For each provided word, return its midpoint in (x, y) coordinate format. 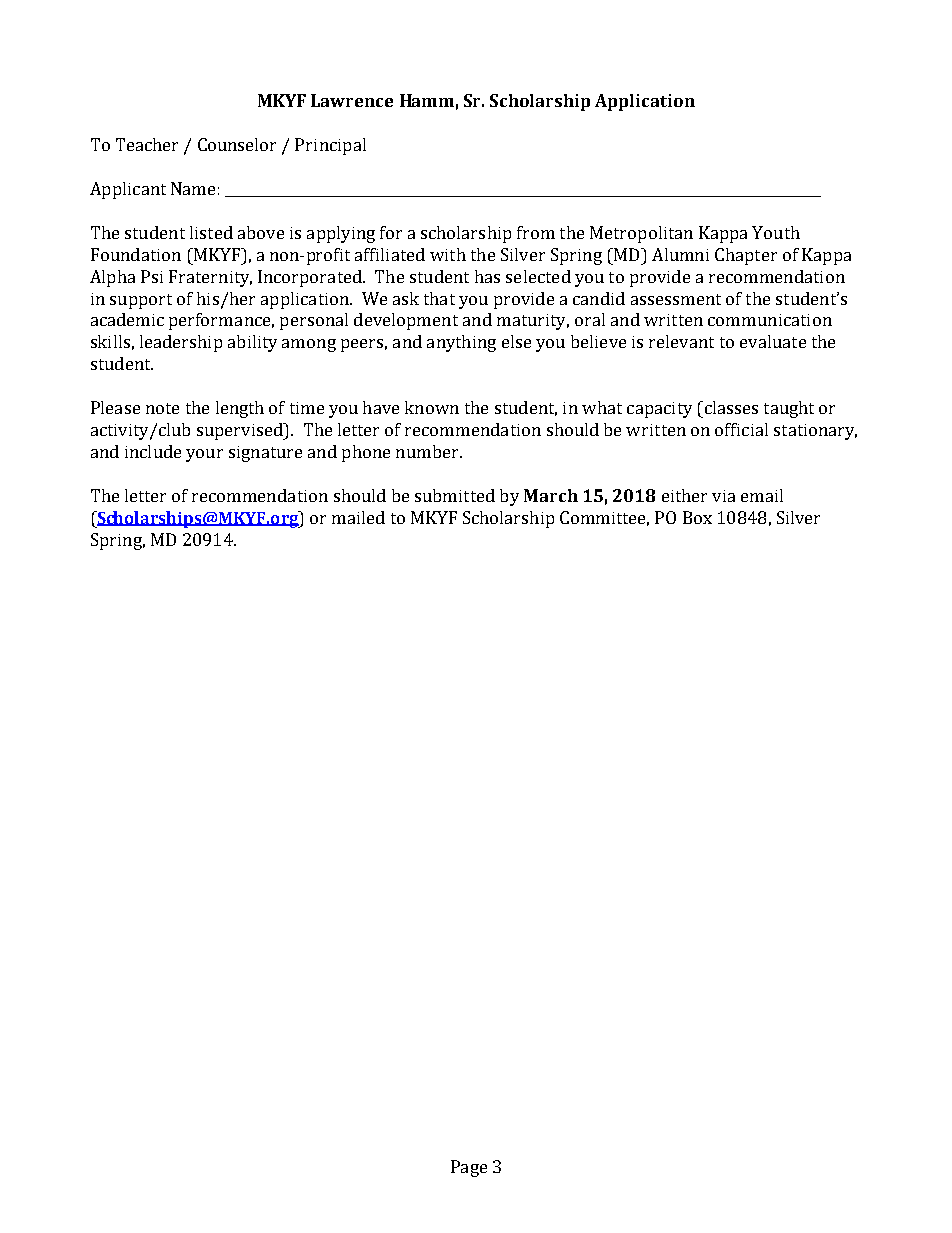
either (684, 495)
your (204, 455)
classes (730, 407)
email (762, 495)
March (551, 495)
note (162, 408)
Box (697, 517)
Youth (776, 232)
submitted (455, 495)
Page (469, 1168)
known (432, 407)
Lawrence (352, 100)
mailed (358, 517)
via (723, 496)
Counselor (237, 144)
